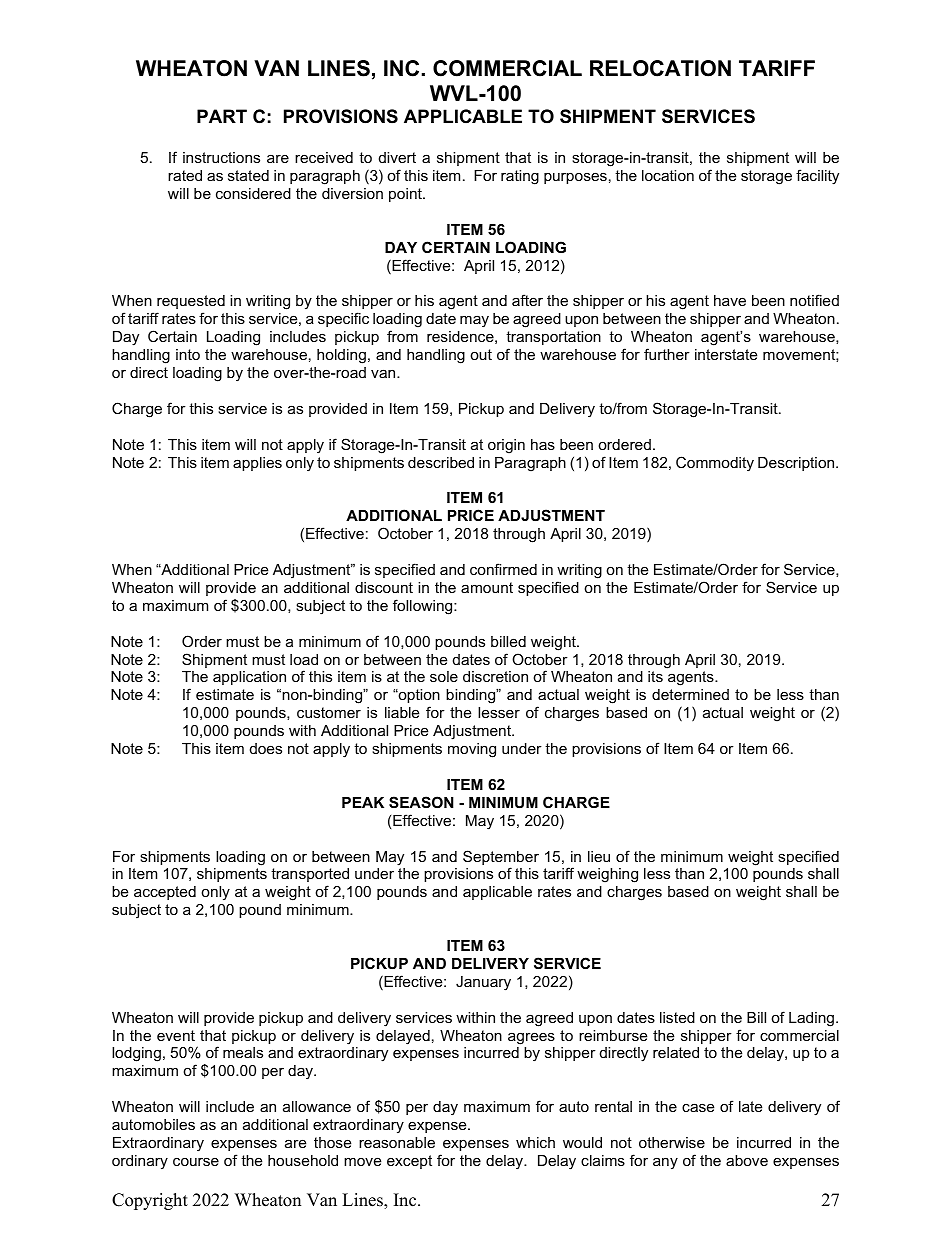  What do you see at coordinates (196, 1161) in the screenshot?
I see `course` at bounding box center [196, 1161].
